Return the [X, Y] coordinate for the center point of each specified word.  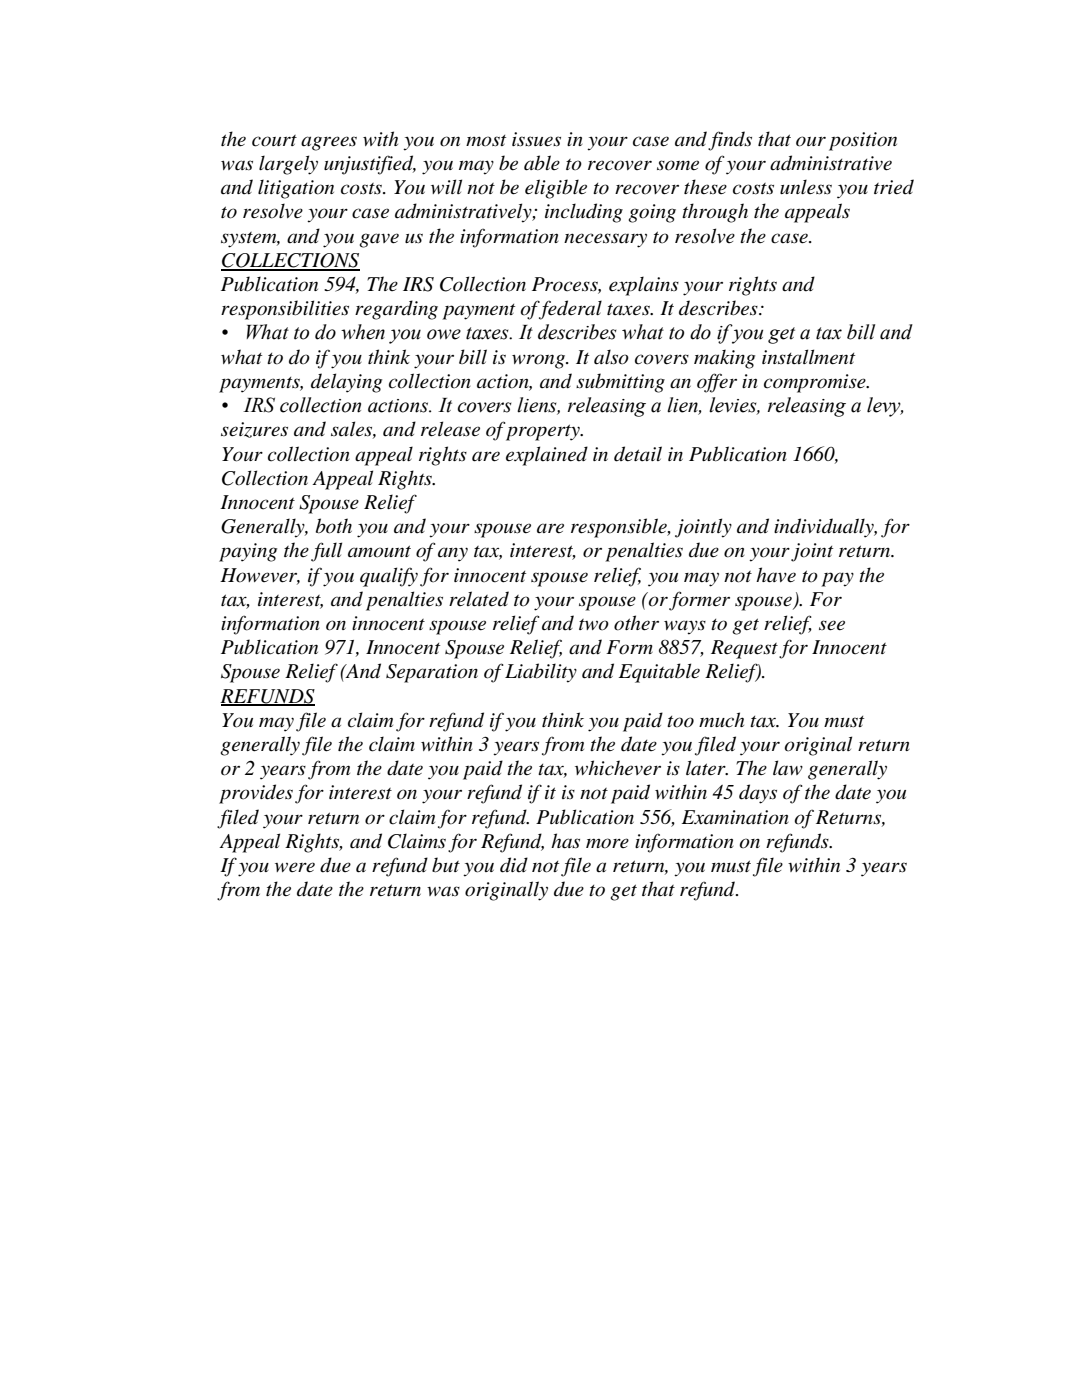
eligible [556, 189]
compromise [816, 383]
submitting [620, 383]
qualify [389, 577]
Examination [735, 817]
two [594, 625]
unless [806, 187]
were [295, 867]
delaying [346, 383]
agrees [329, 143]
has [565, 841]
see [832, 625]
